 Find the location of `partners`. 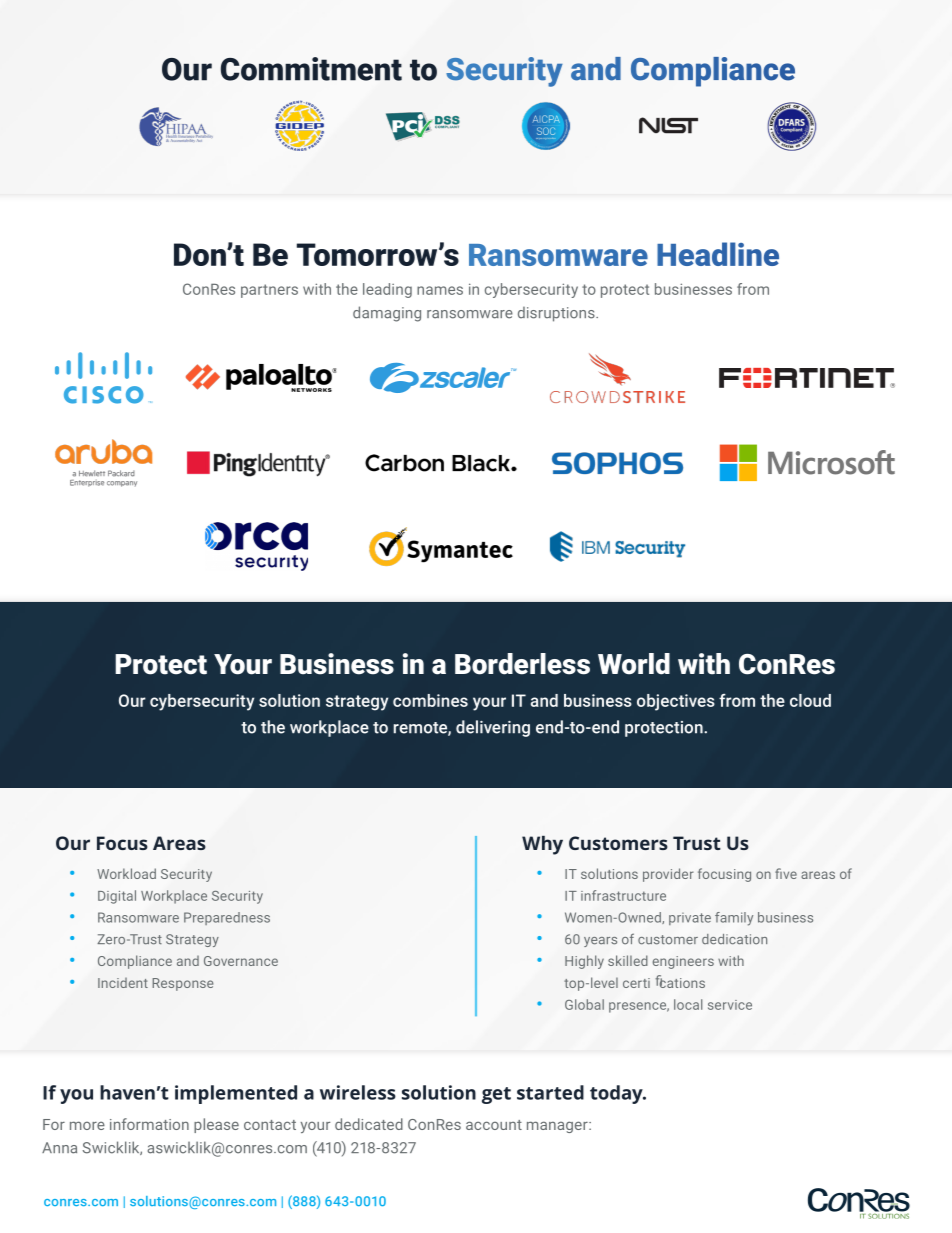

partners is located at coordinates (269, 291).
